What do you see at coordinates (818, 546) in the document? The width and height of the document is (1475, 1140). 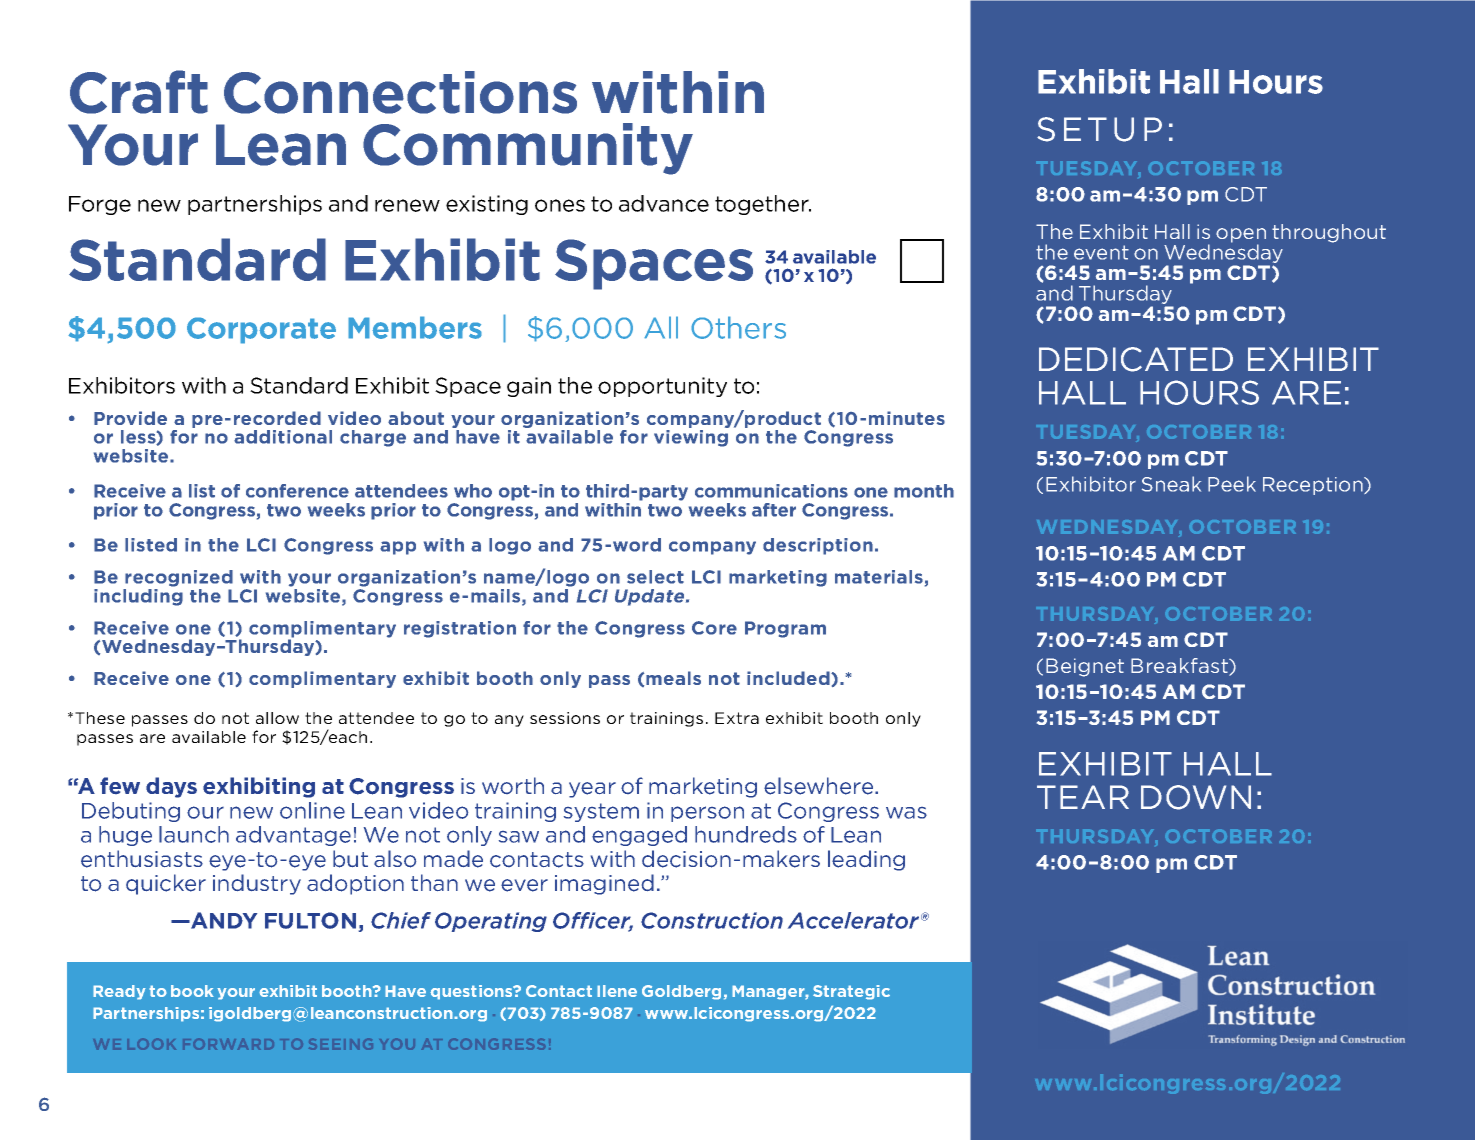 I see `description` at bounding box center [818, 546].
